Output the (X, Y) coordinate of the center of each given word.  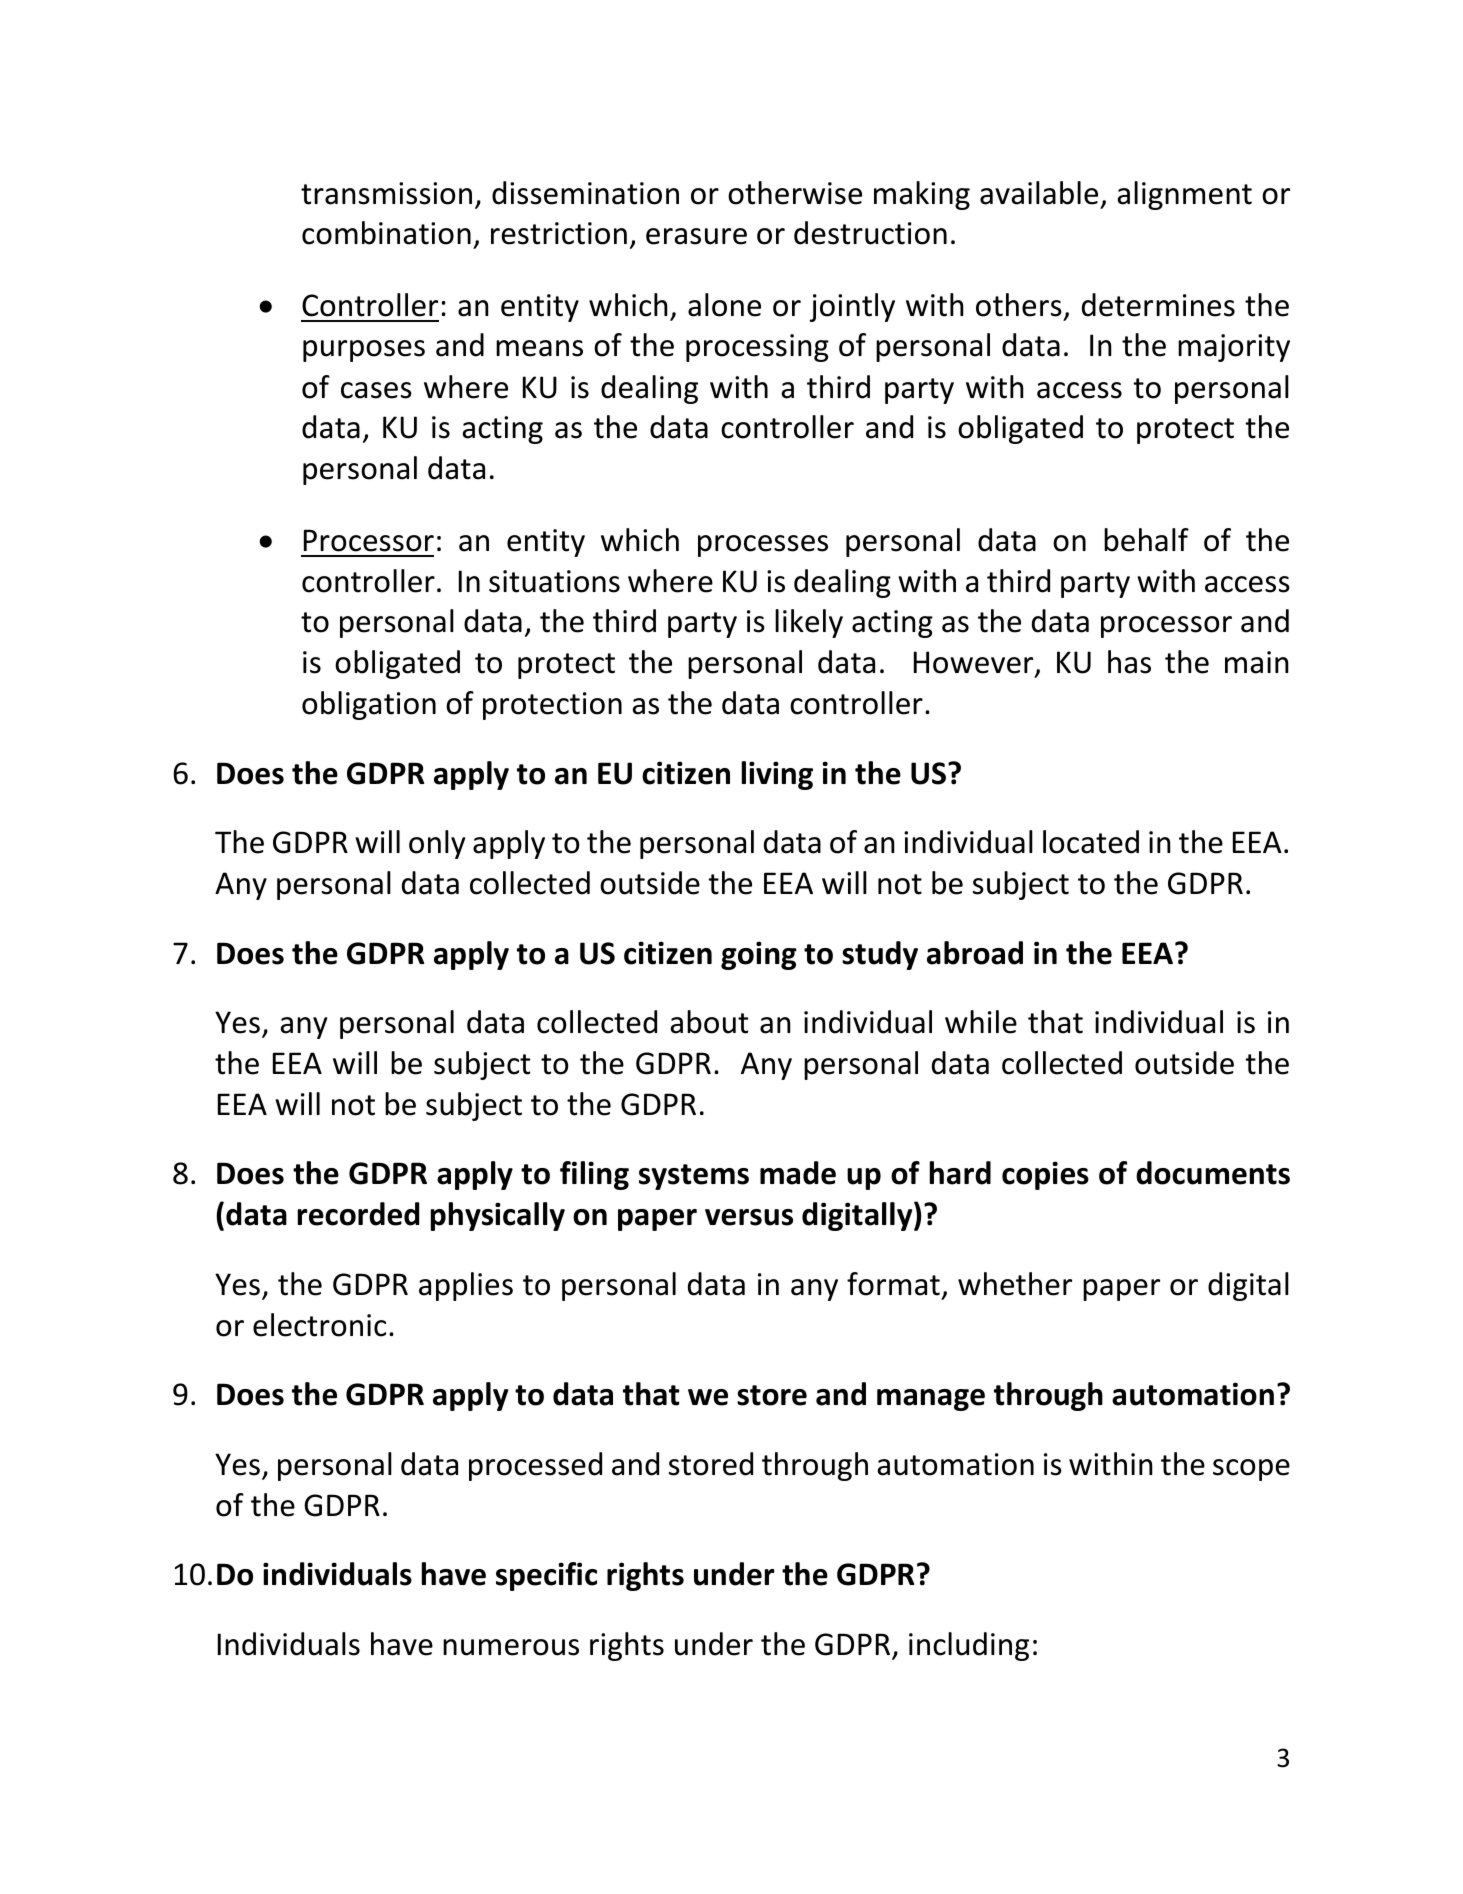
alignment (1184, 195)
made (798, 1173)
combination (386, 233)
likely (809, 623)
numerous (511, 1647)
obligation (369, 705)
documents (1213, 1173)
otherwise (795, 193)
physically (498, 1216)
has (1129, 662)
